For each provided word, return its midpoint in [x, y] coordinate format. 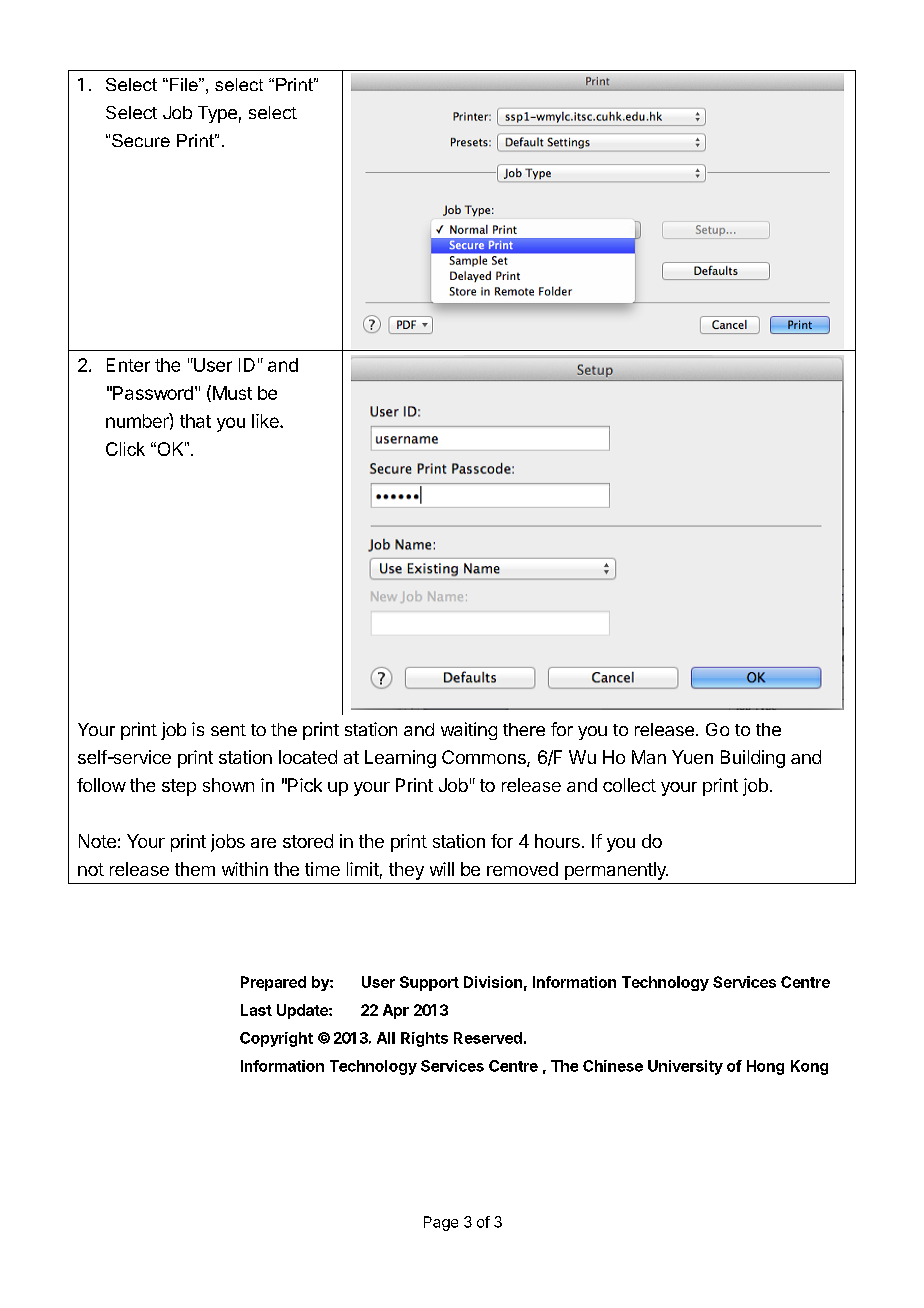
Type [217, 114]
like [266, 421]
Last [256, 1010]
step [179, 787]
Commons [485, 758]
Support [429, 983]
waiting [469, 731]
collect [629, 785]
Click [125, 449]
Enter [128, 365]
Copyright [276, 1039]
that [195, 421]
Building [753, 759]
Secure [141, 140]
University [685, 1067]
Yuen [692, 757]
